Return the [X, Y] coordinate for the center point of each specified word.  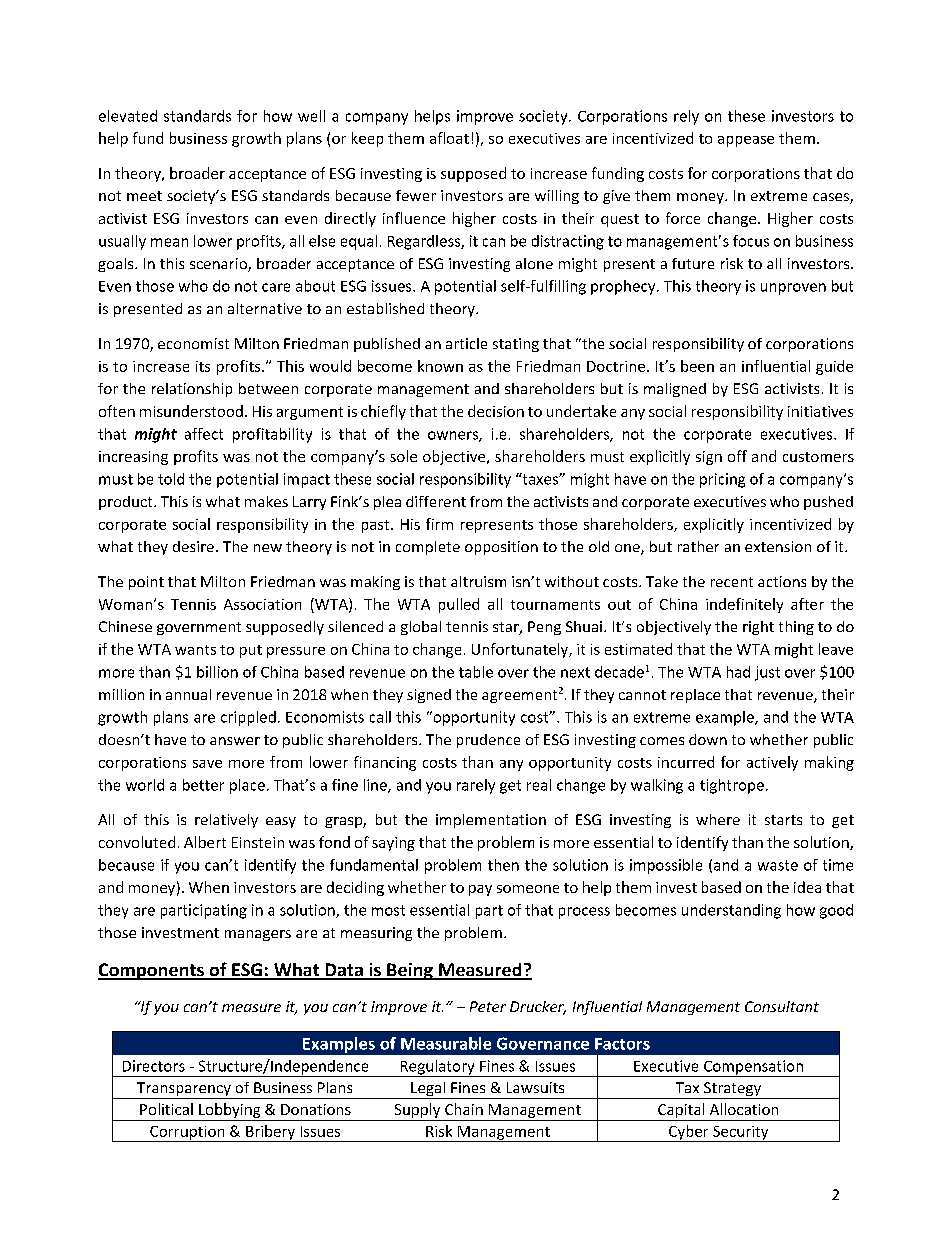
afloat [449, 138]
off [737, 456]
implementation [491, 821]
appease [746, 141]
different [436, 501]
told [171, 479]
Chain [464, 1109]
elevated [128, 116]
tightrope [732, 786]
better [203, 785]
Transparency [184, 1090]
